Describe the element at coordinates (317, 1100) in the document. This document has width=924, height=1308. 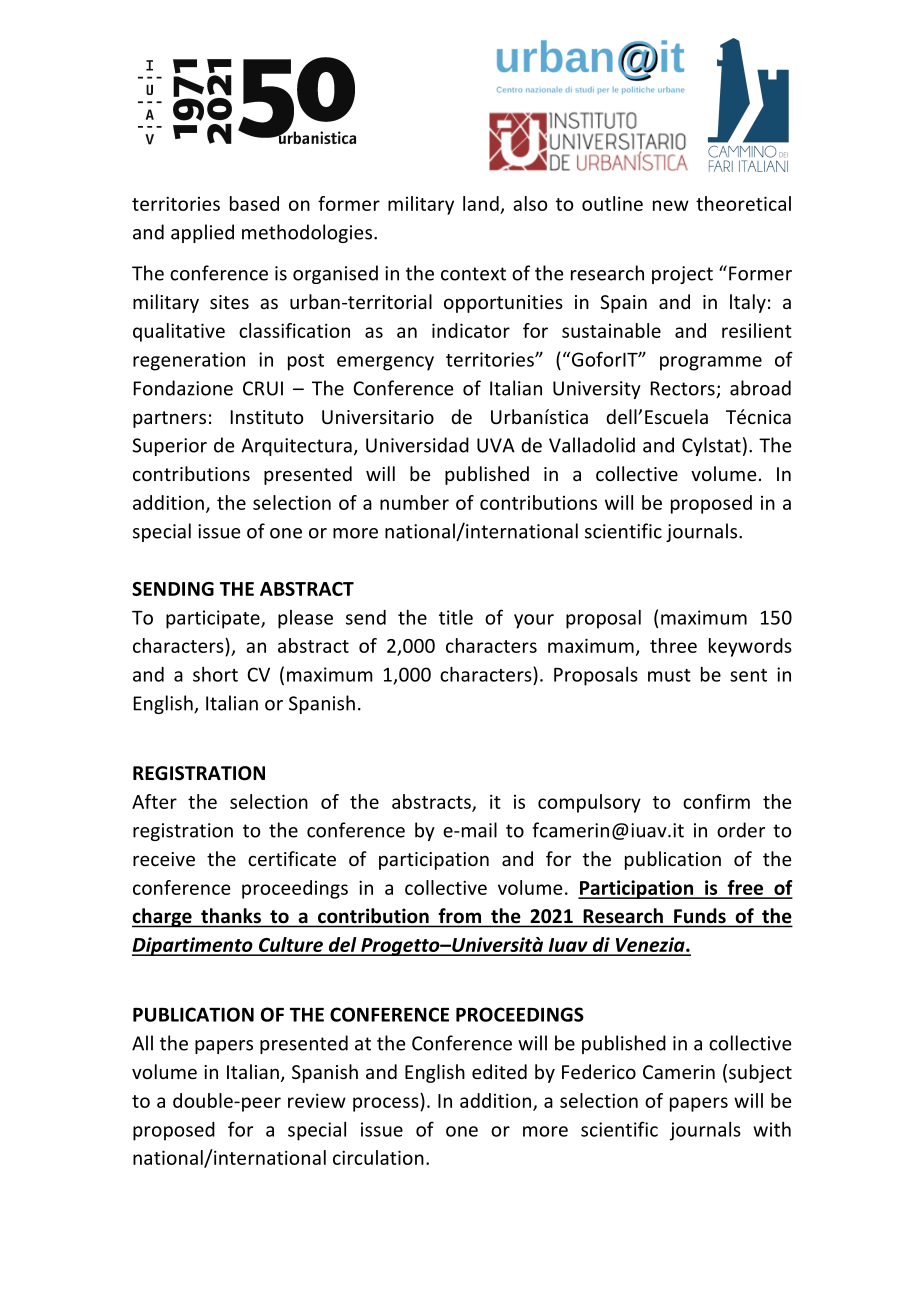
I see `review` at that location.
